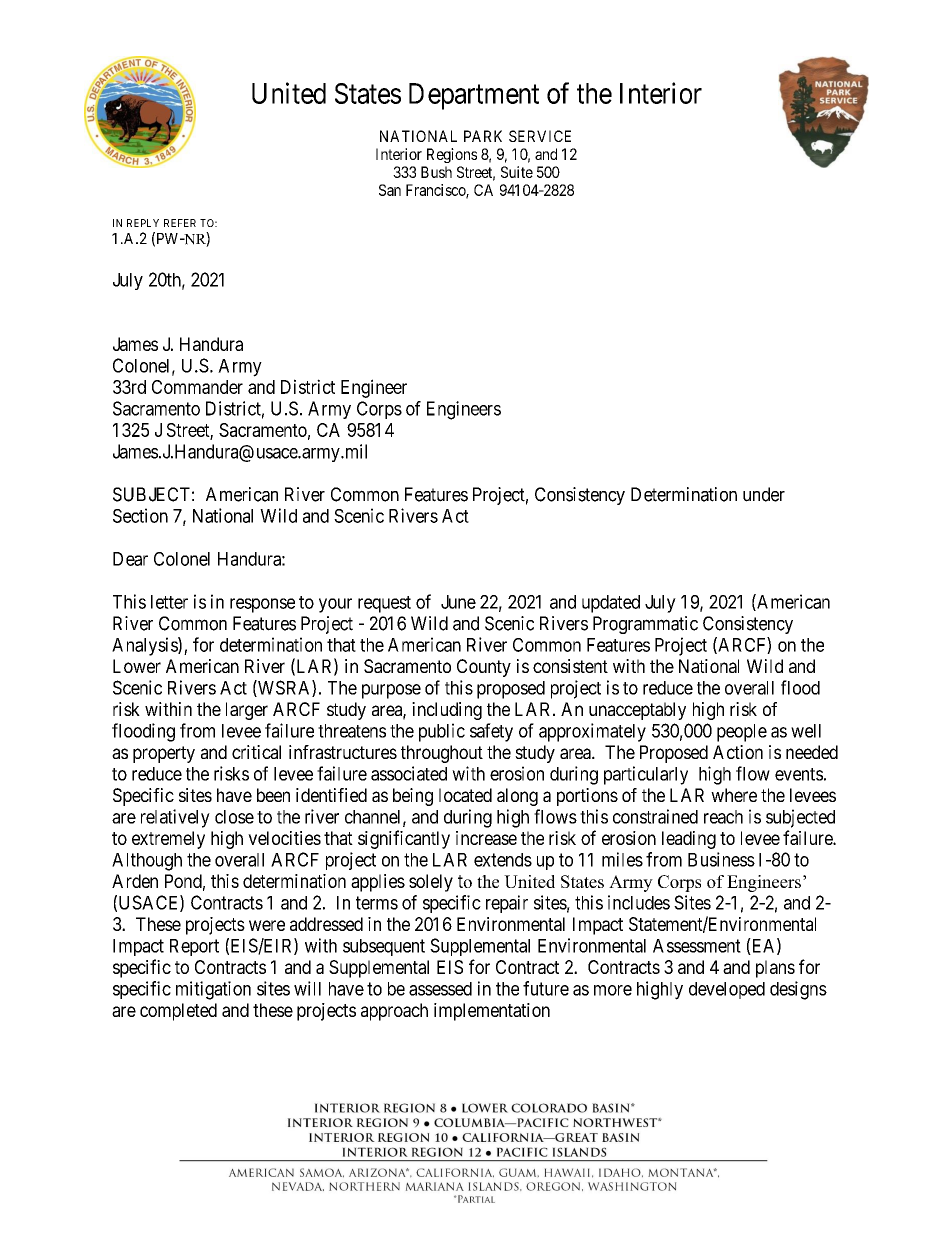 The width and height of the document is (952, 1233). What do you see at coordinates (458, 602) in the document?
I see `June` at bounding box center [458, 602].
